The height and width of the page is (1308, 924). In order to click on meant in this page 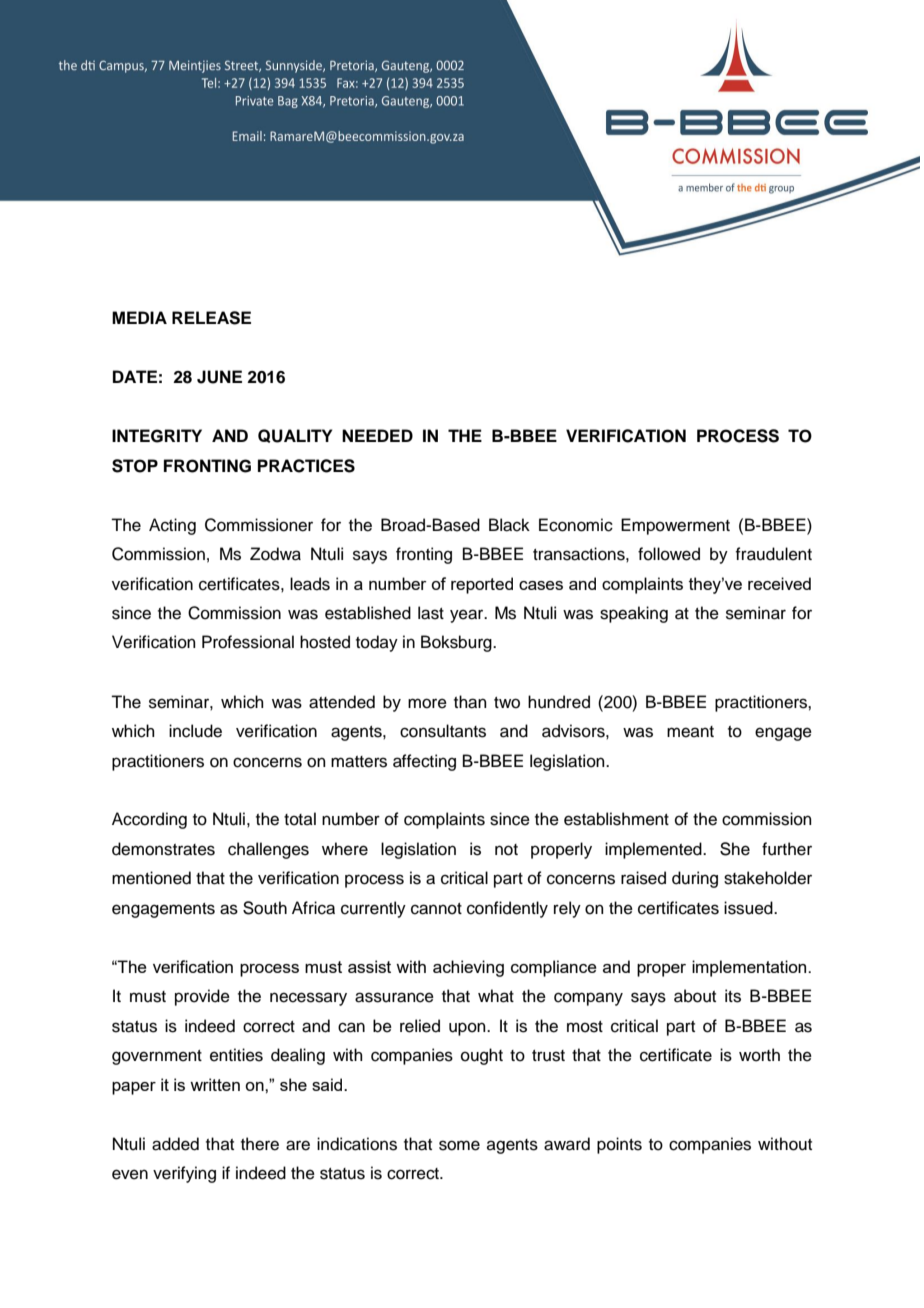, I will do `click(690, 732)`.
